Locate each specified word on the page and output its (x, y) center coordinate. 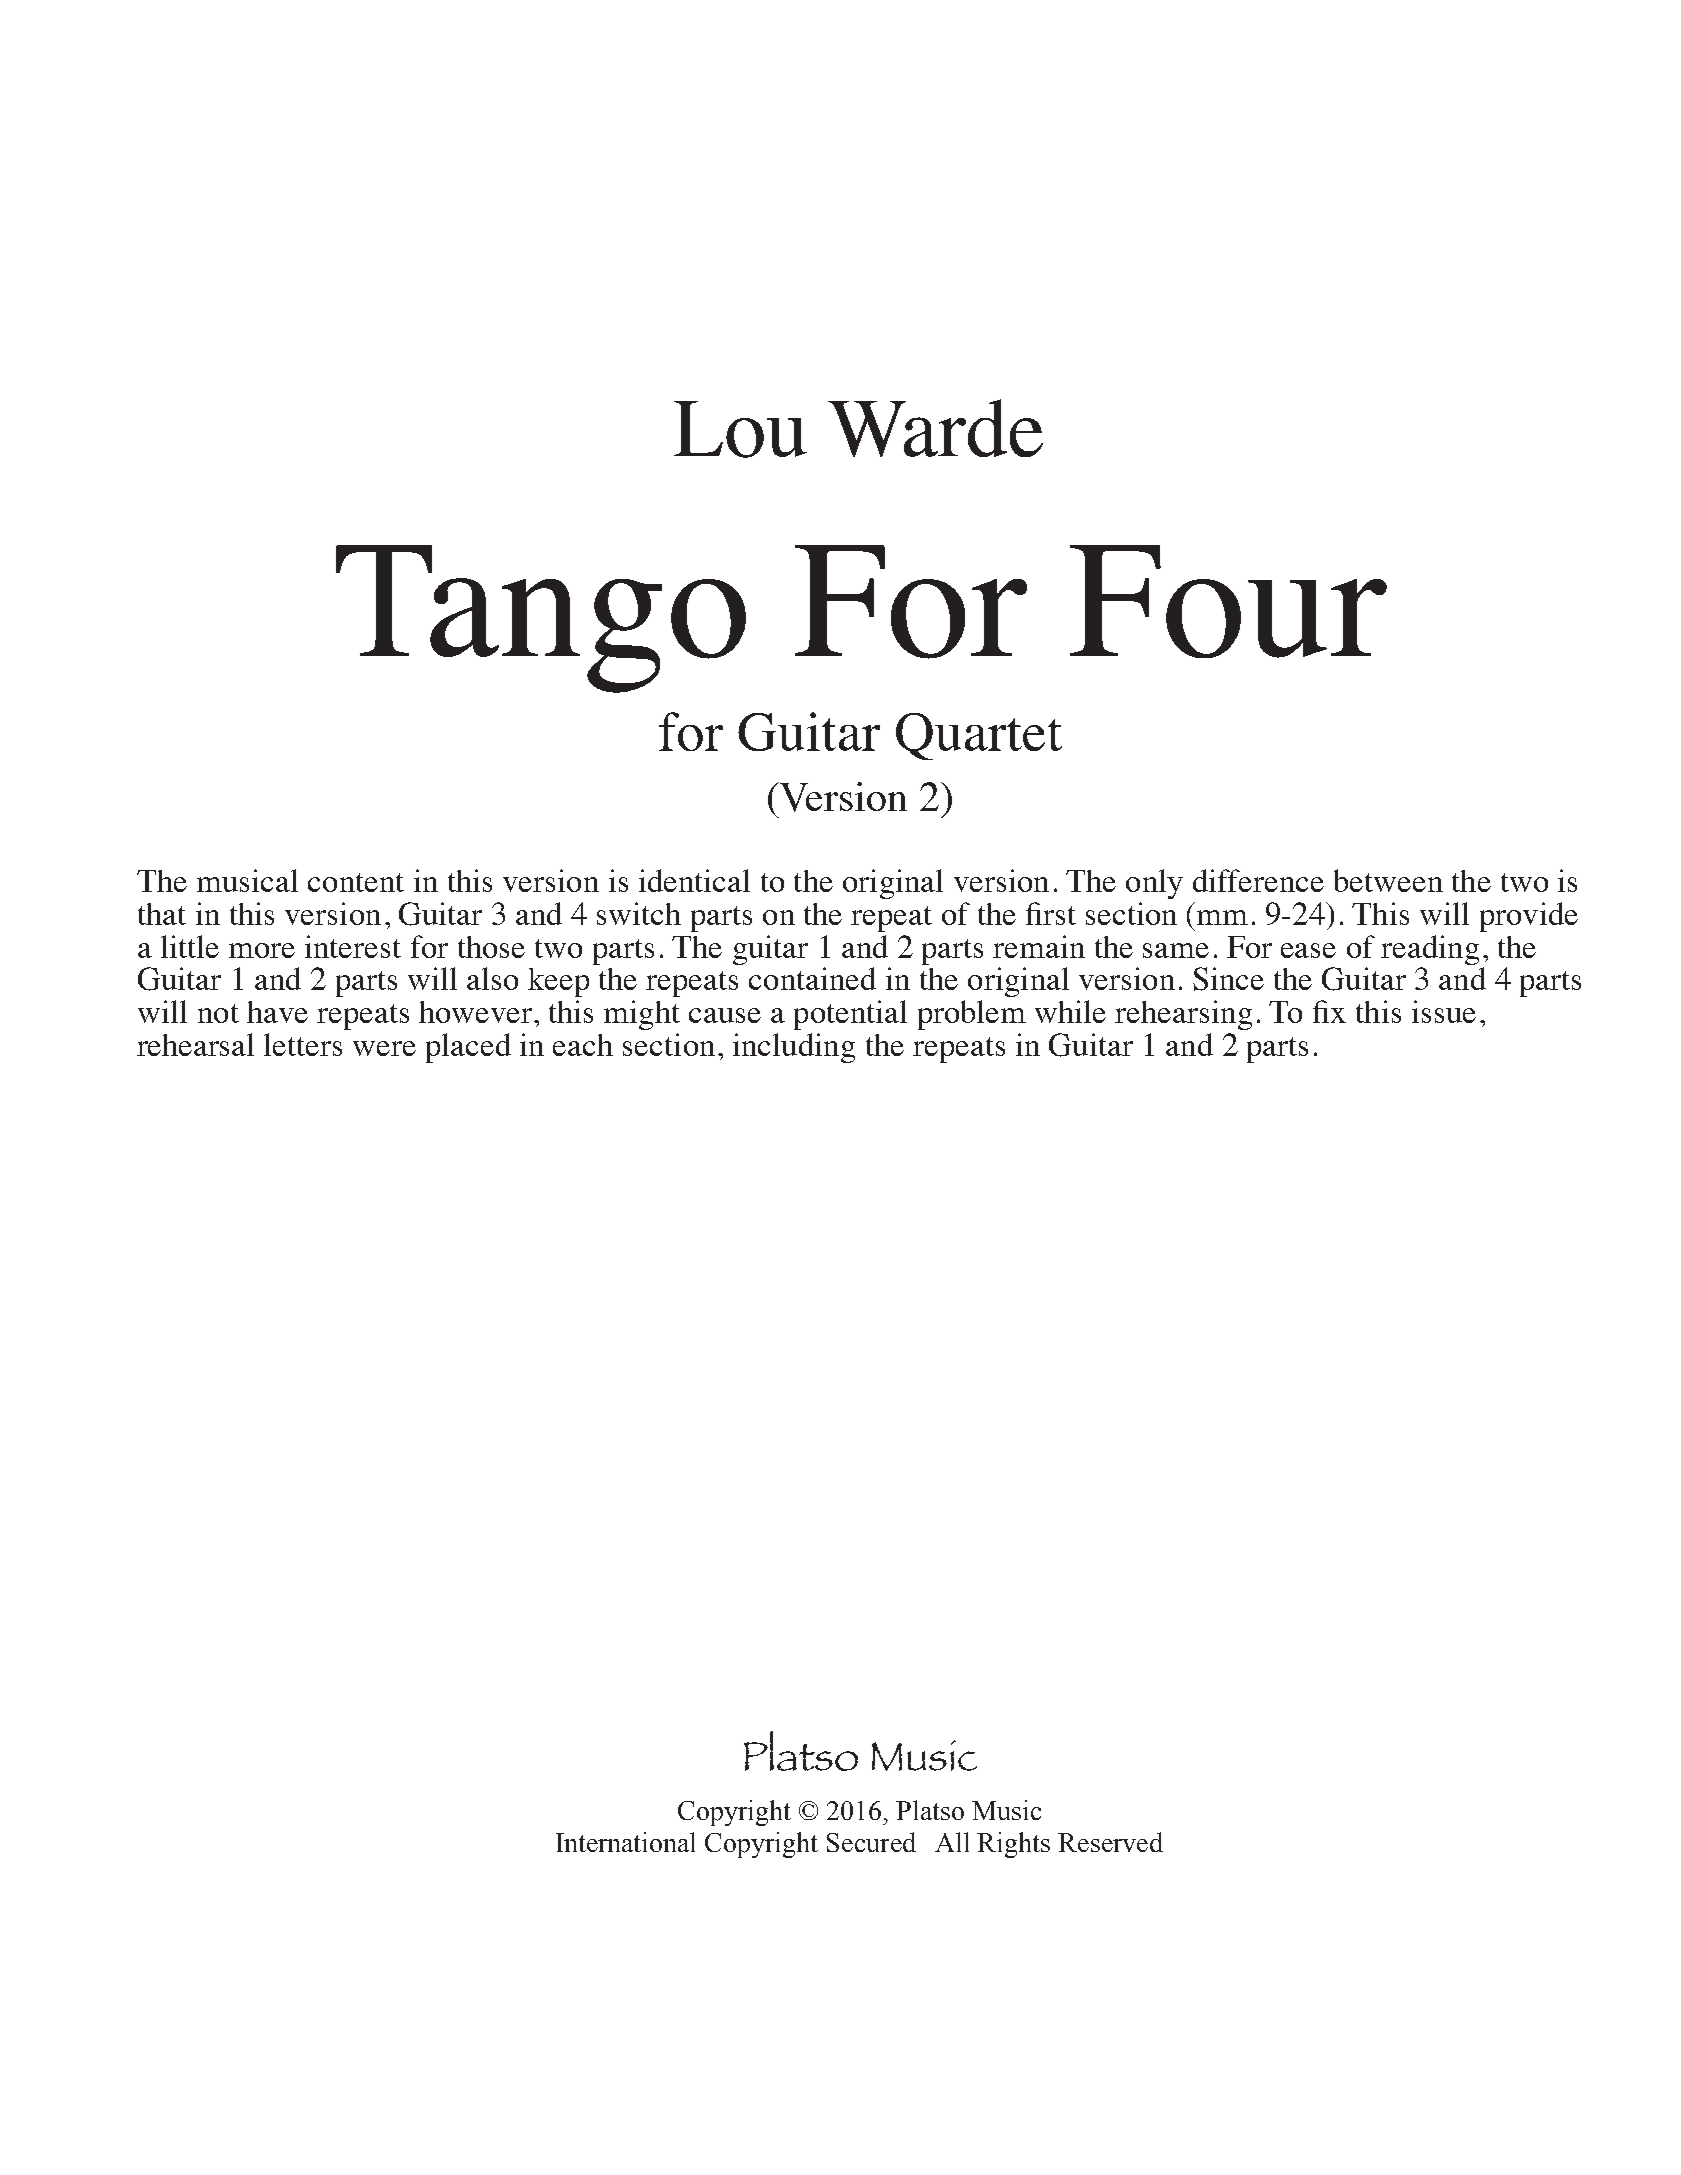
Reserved (1110, 1842)
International (625, 1842)
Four (1228, 601)
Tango (541, 619)
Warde (935, 428)
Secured (871, 1842)
